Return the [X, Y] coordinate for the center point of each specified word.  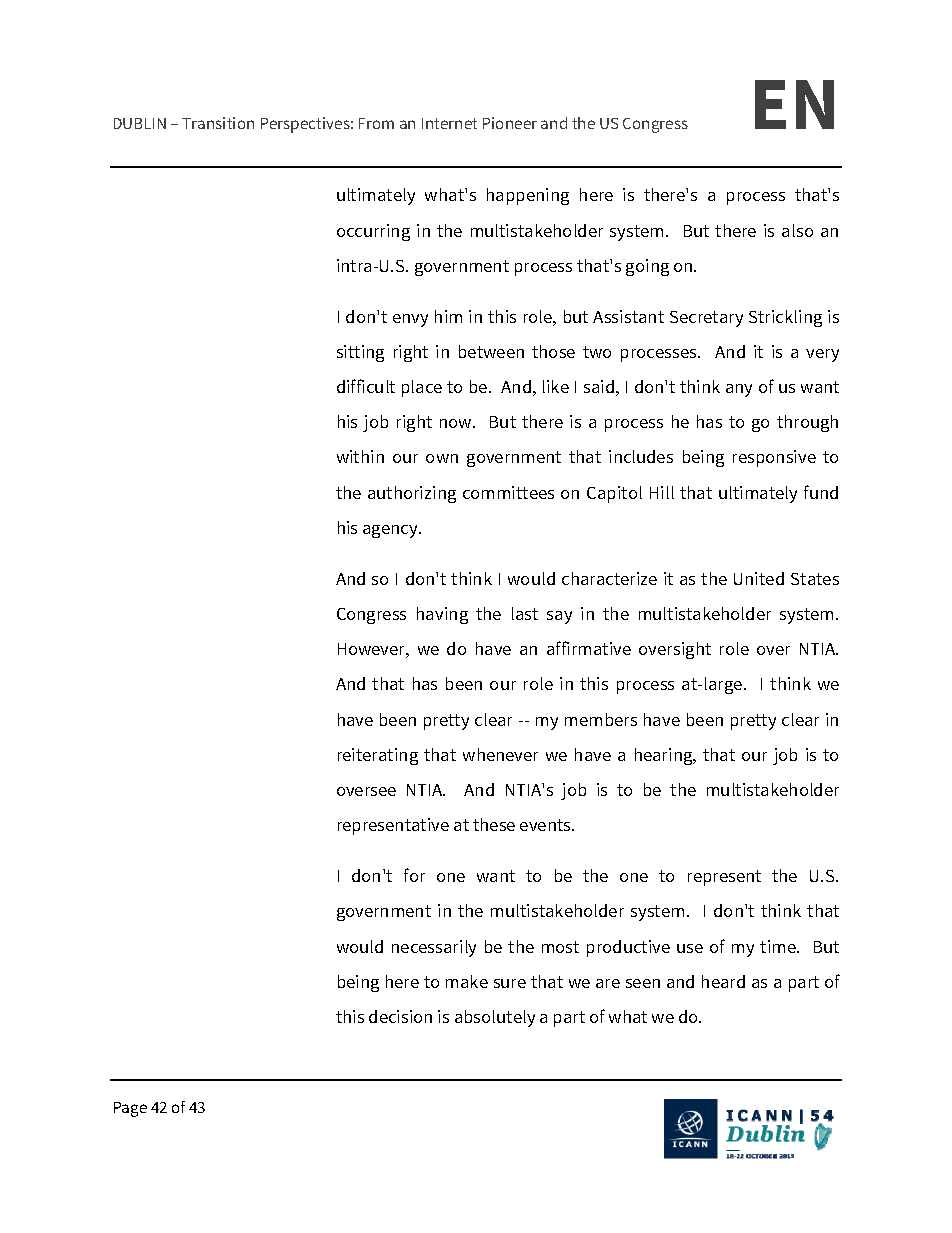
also [797, 230]
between [491, 351]
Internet [449, 123]
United [759, 578]
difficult [366, 386]
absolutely [495, 1018]
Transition [218, 123]
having [442, 615]
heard [723, 981]
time [779, 946]
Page [130, 1109]
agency [391, 531]
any [739, 390]
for [414, 875]
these [494, 824]
